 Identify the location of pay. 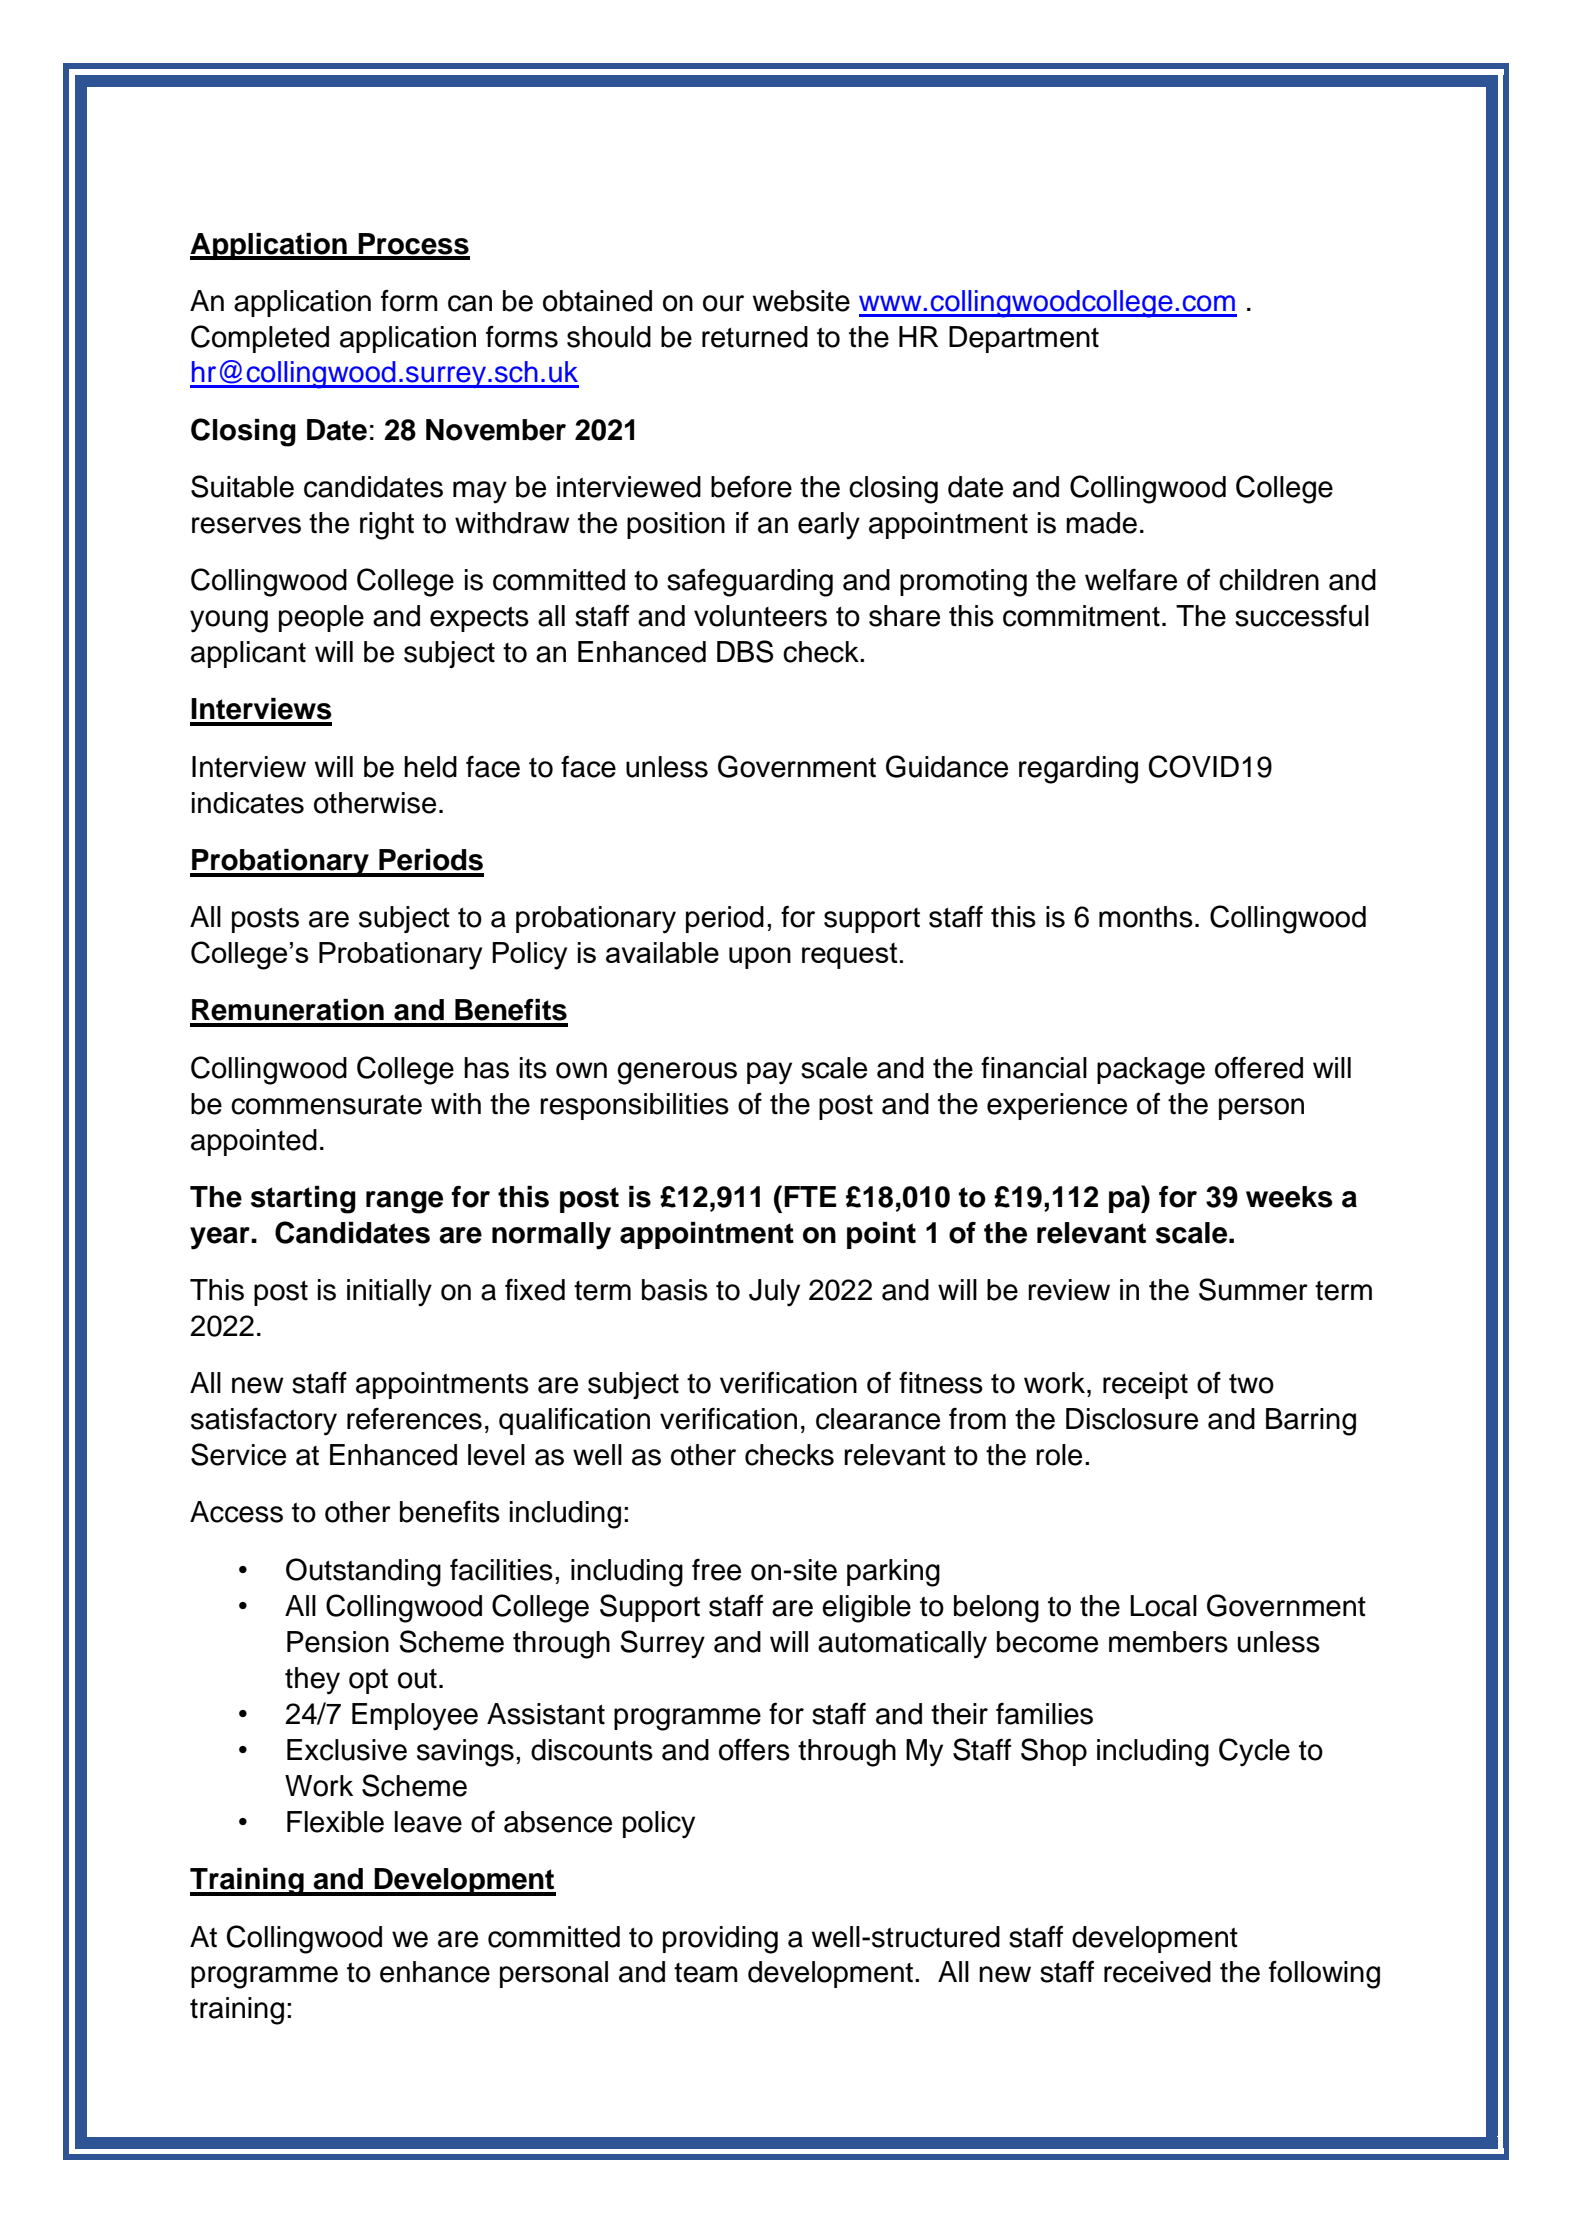
(769, 1073).
